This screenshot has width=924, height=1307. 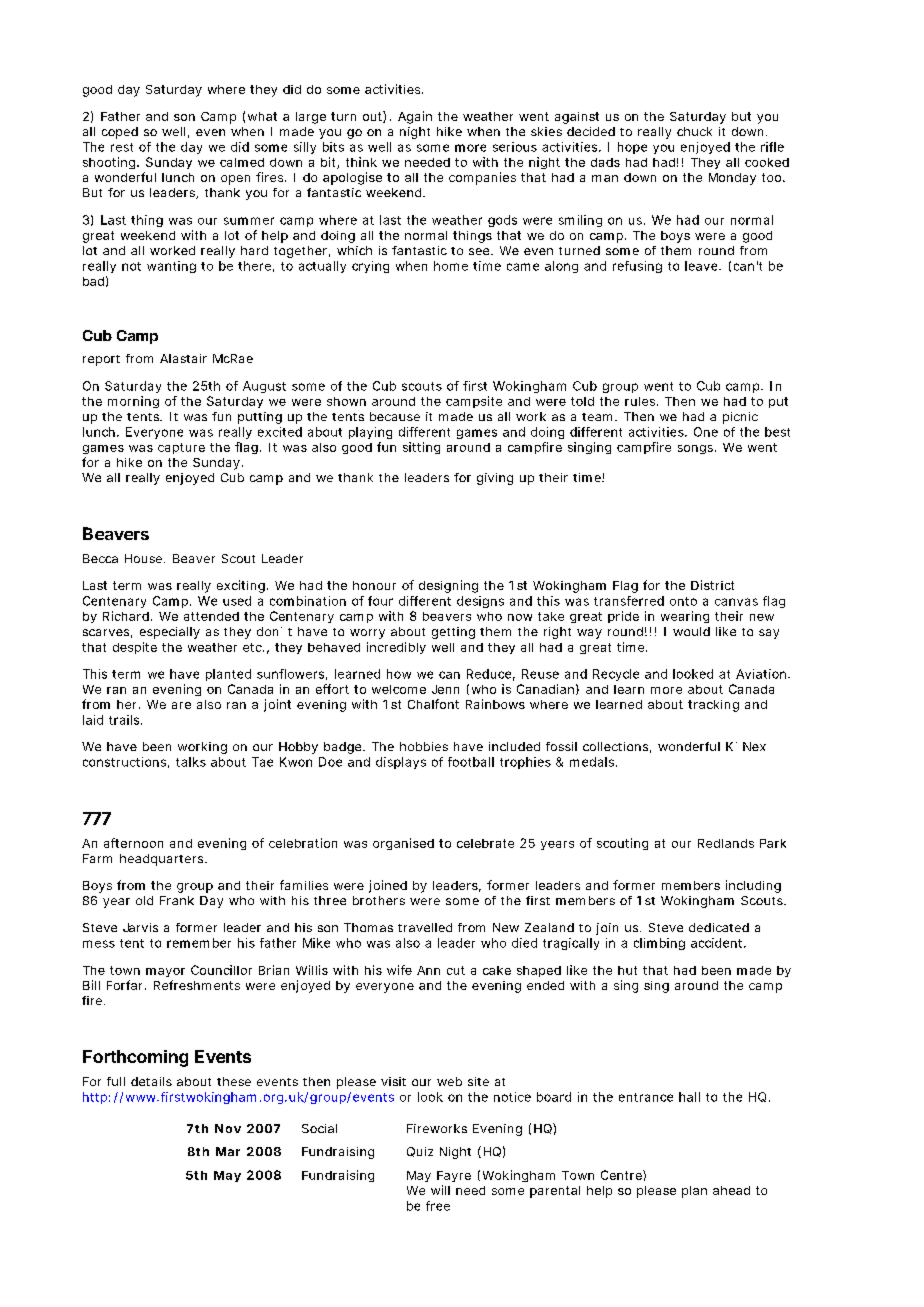 I want to click on picnic, so click(x=740, y=418).
